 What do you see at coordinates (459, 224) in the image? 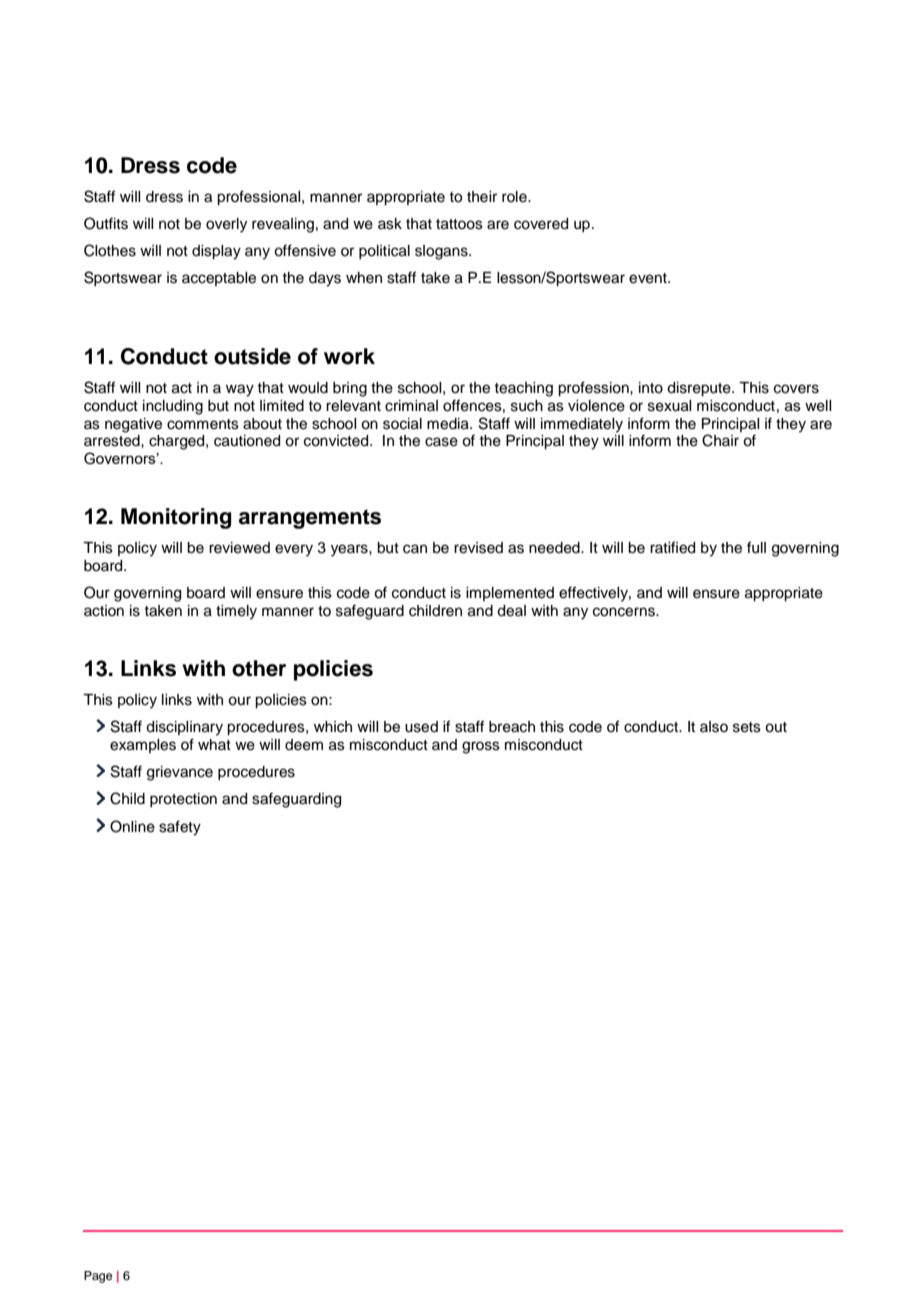
I see `tattoos` at bounding box center [459, 224].
